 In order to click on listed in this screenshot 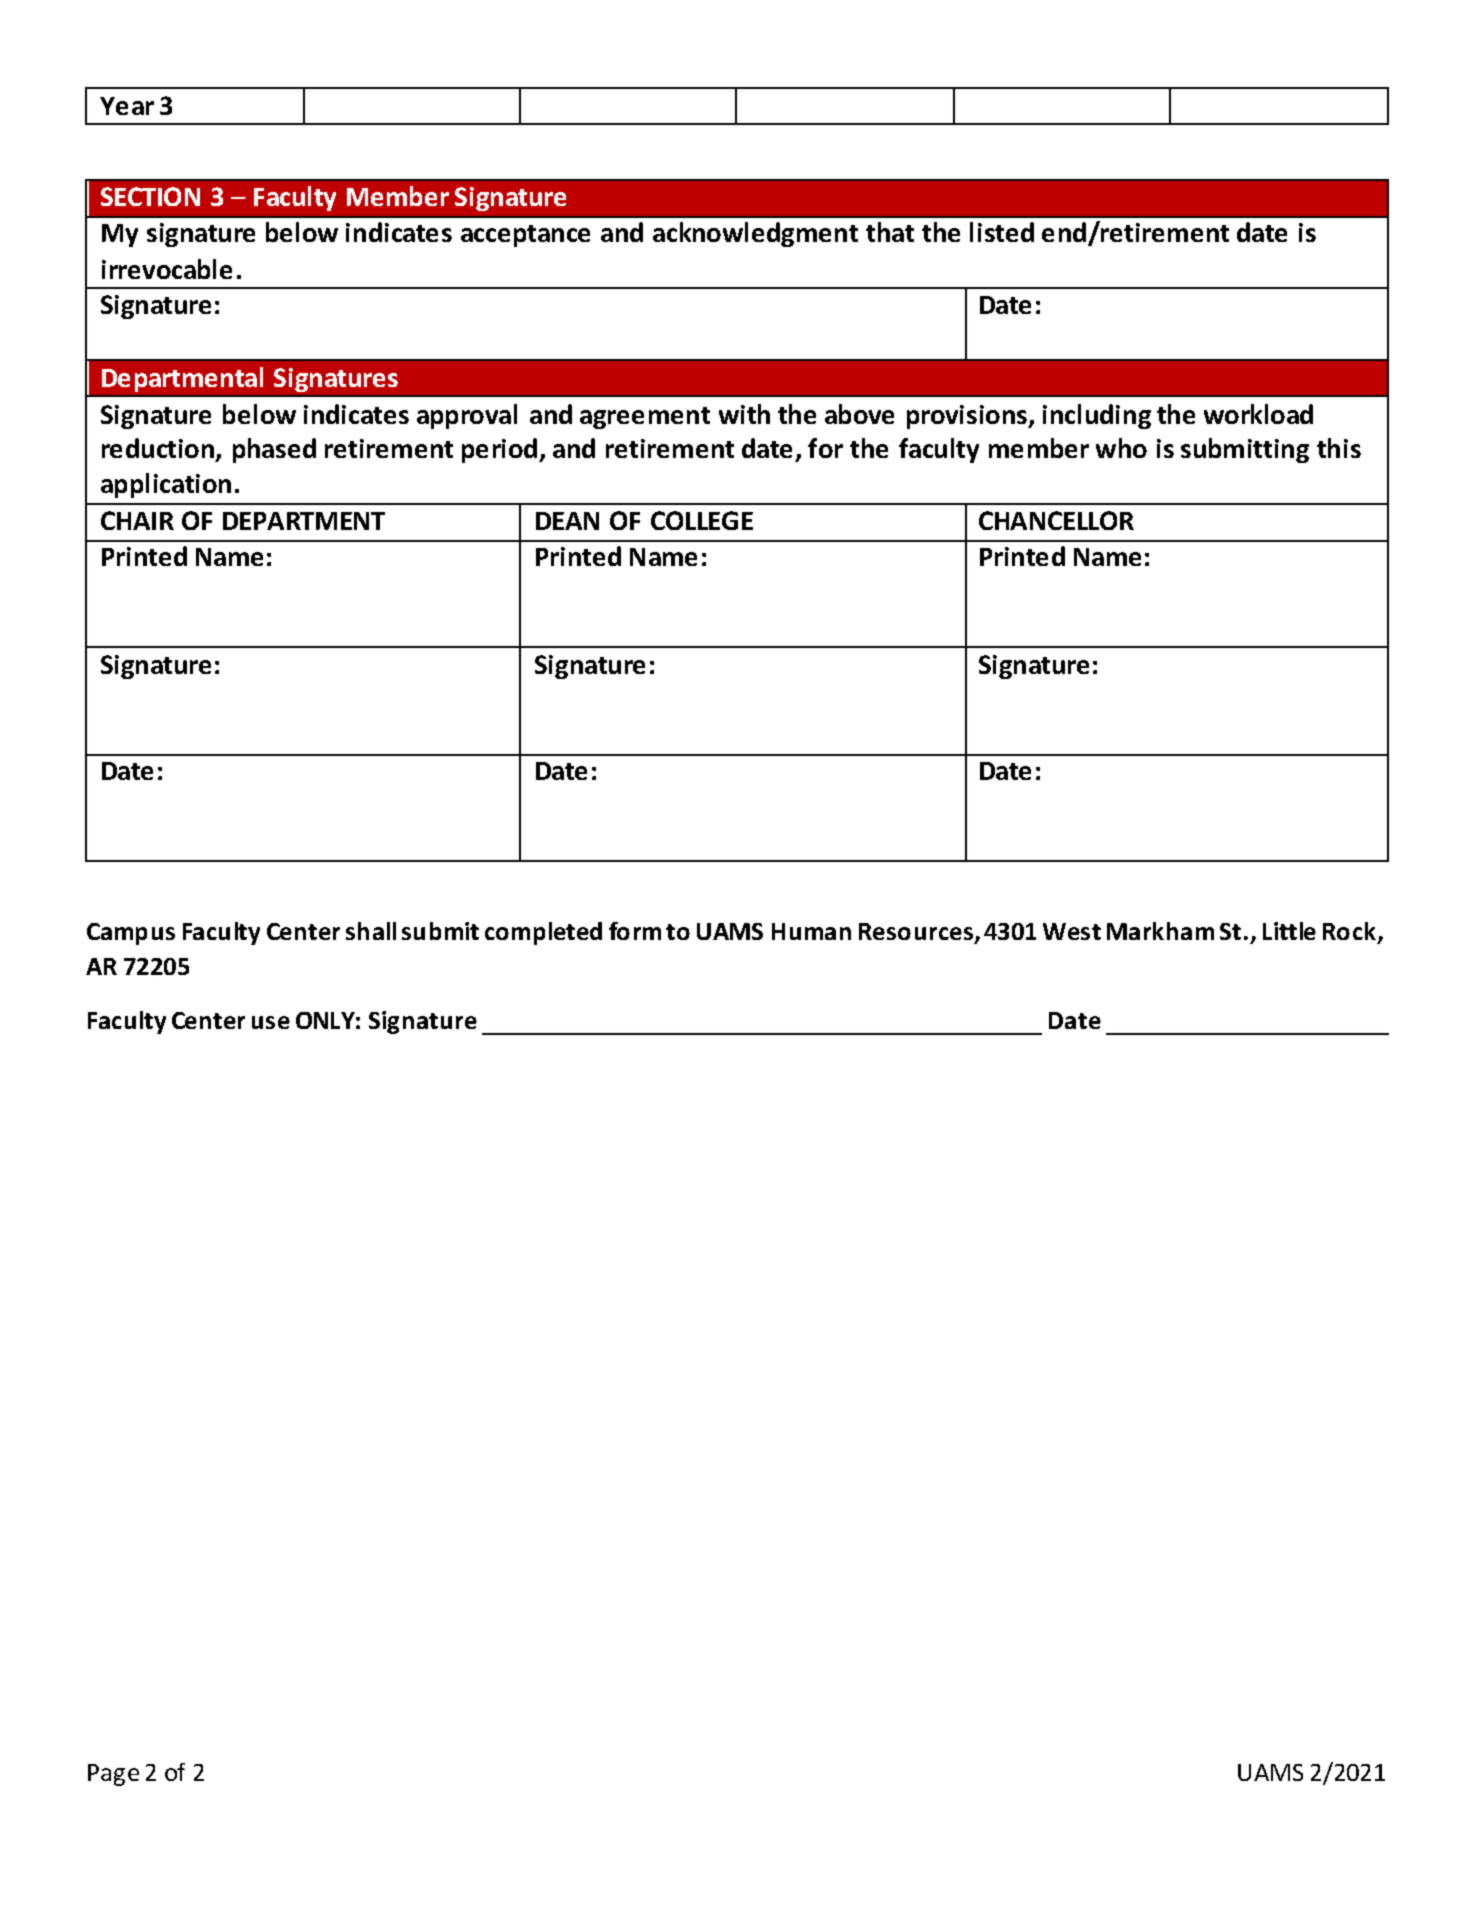, I will do `click(1002, 232)`.
